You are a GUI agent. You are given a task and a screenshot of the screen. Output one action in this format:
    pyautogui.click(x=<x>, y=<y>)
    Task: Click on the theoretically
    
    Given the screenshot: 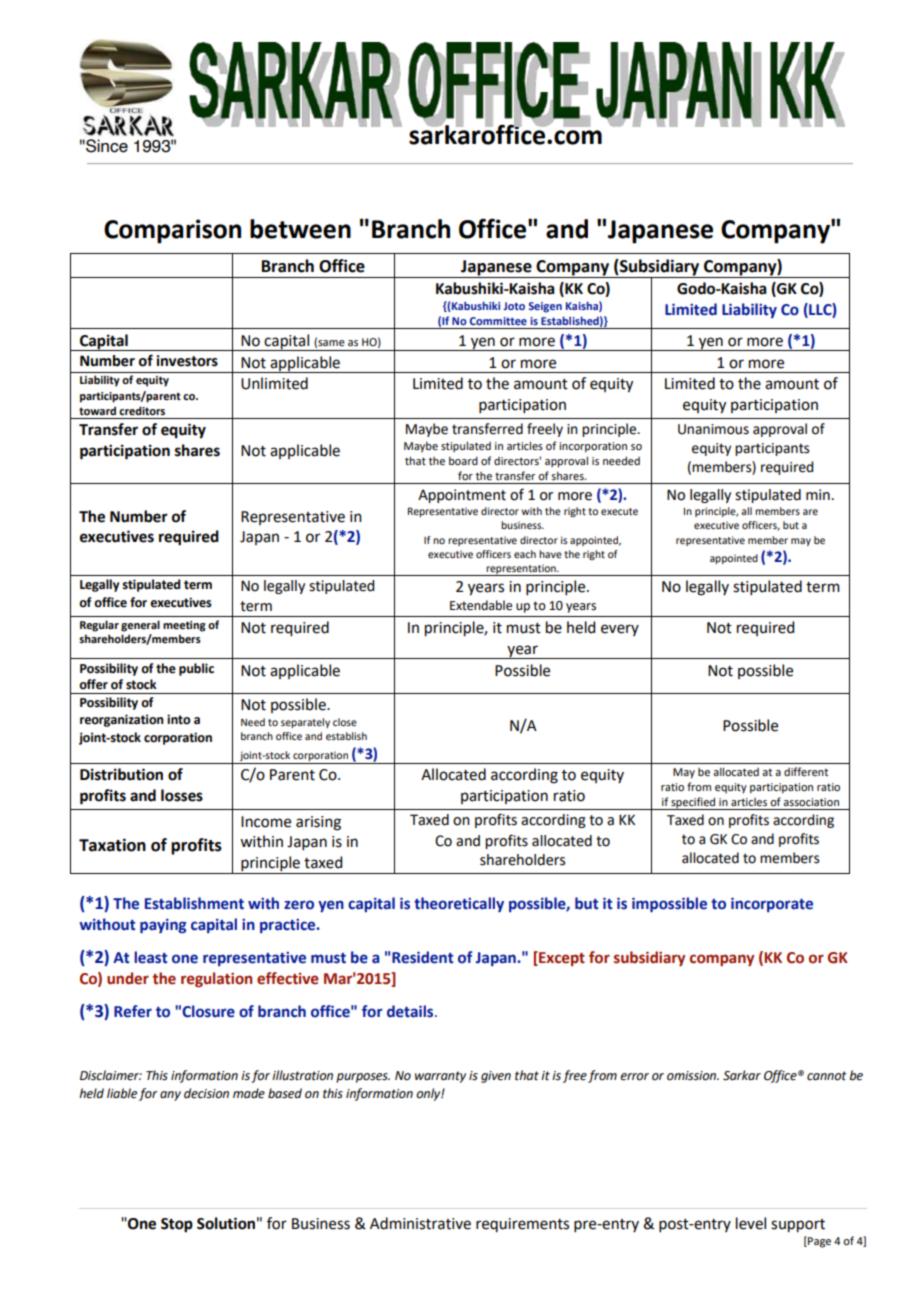 What is the action you would take?
    pyautogui.click(x=459, y=904)
